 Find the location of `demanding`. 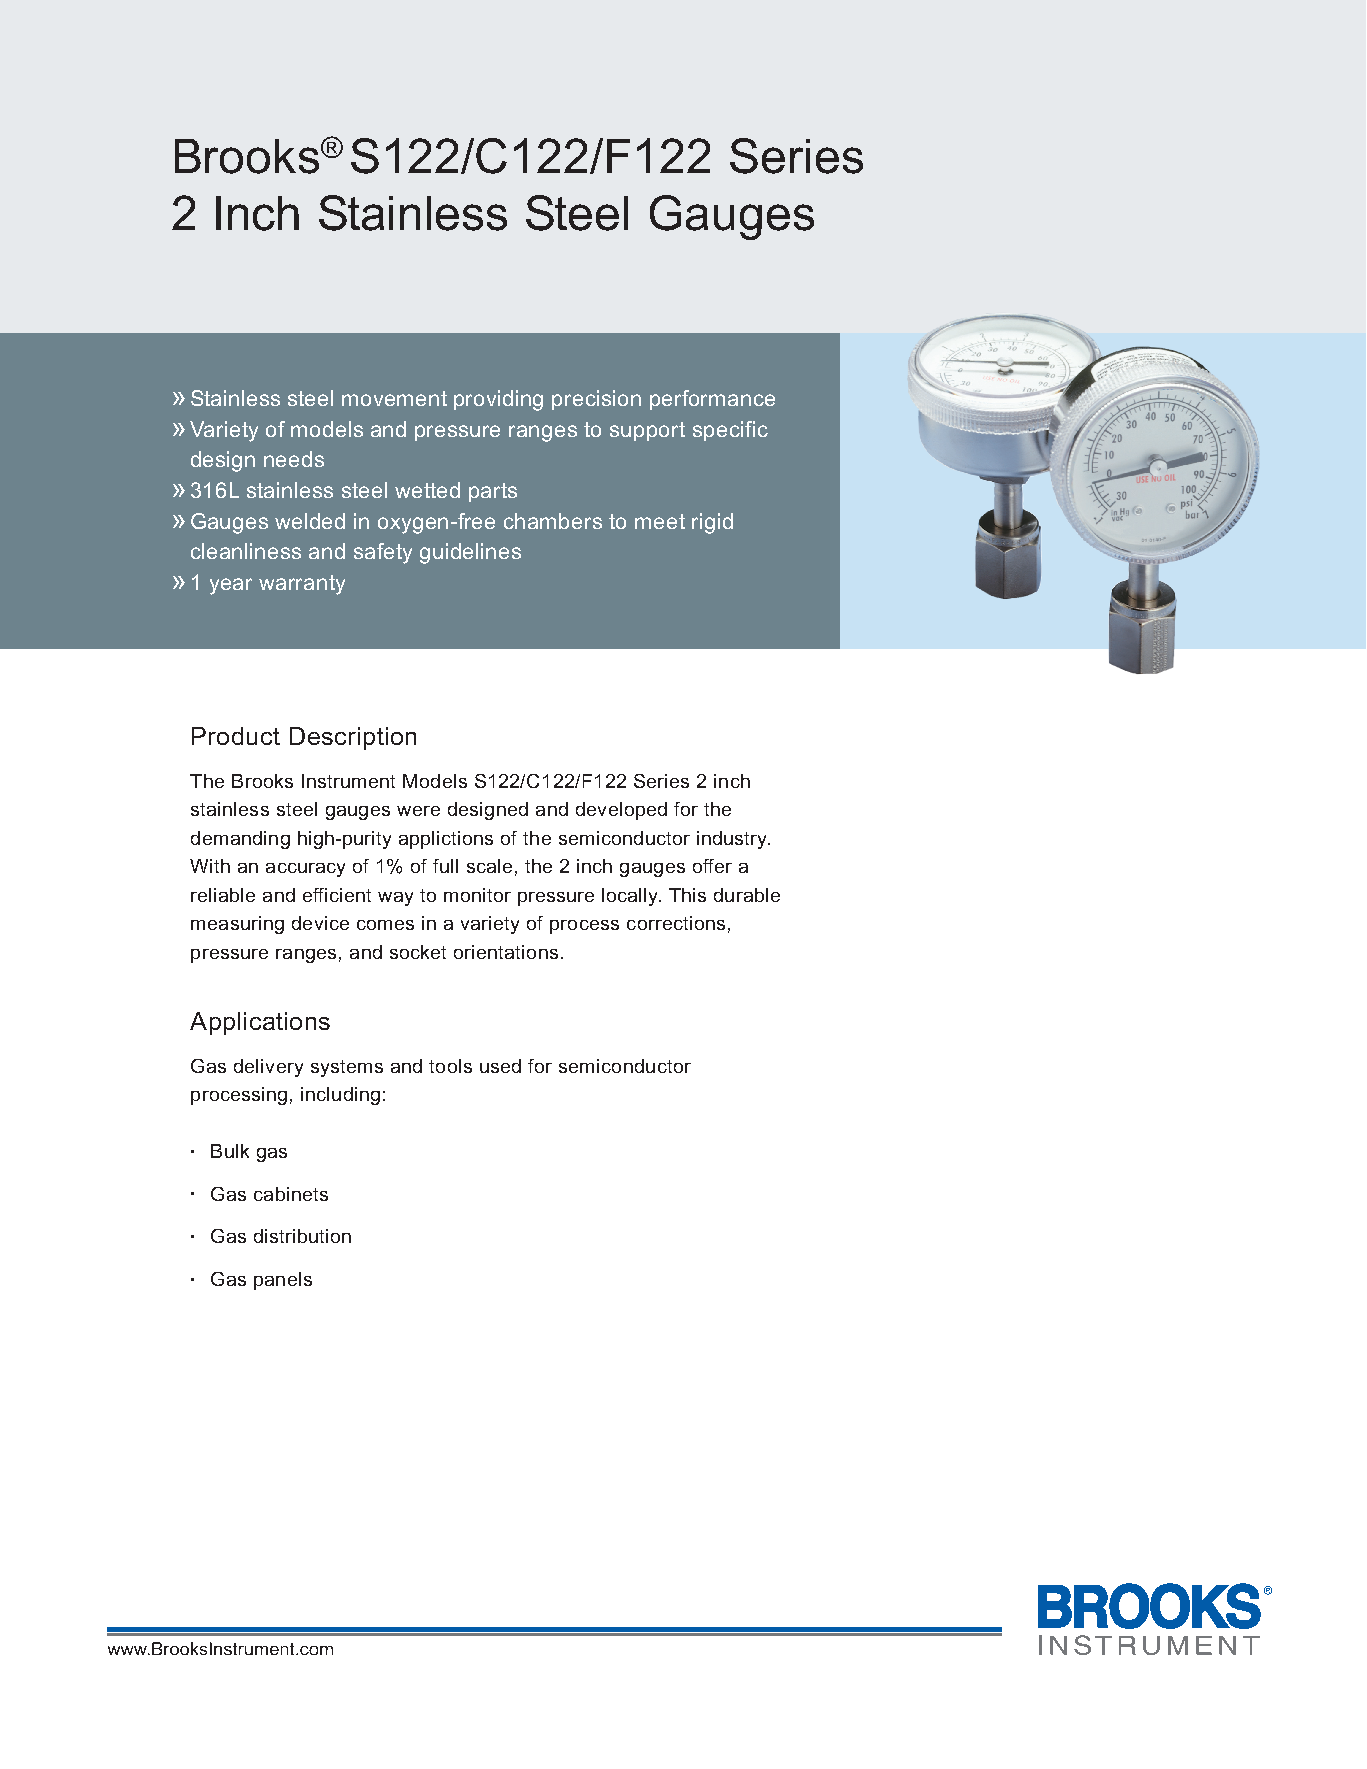

demanding is located at coordinates (240, 840).
